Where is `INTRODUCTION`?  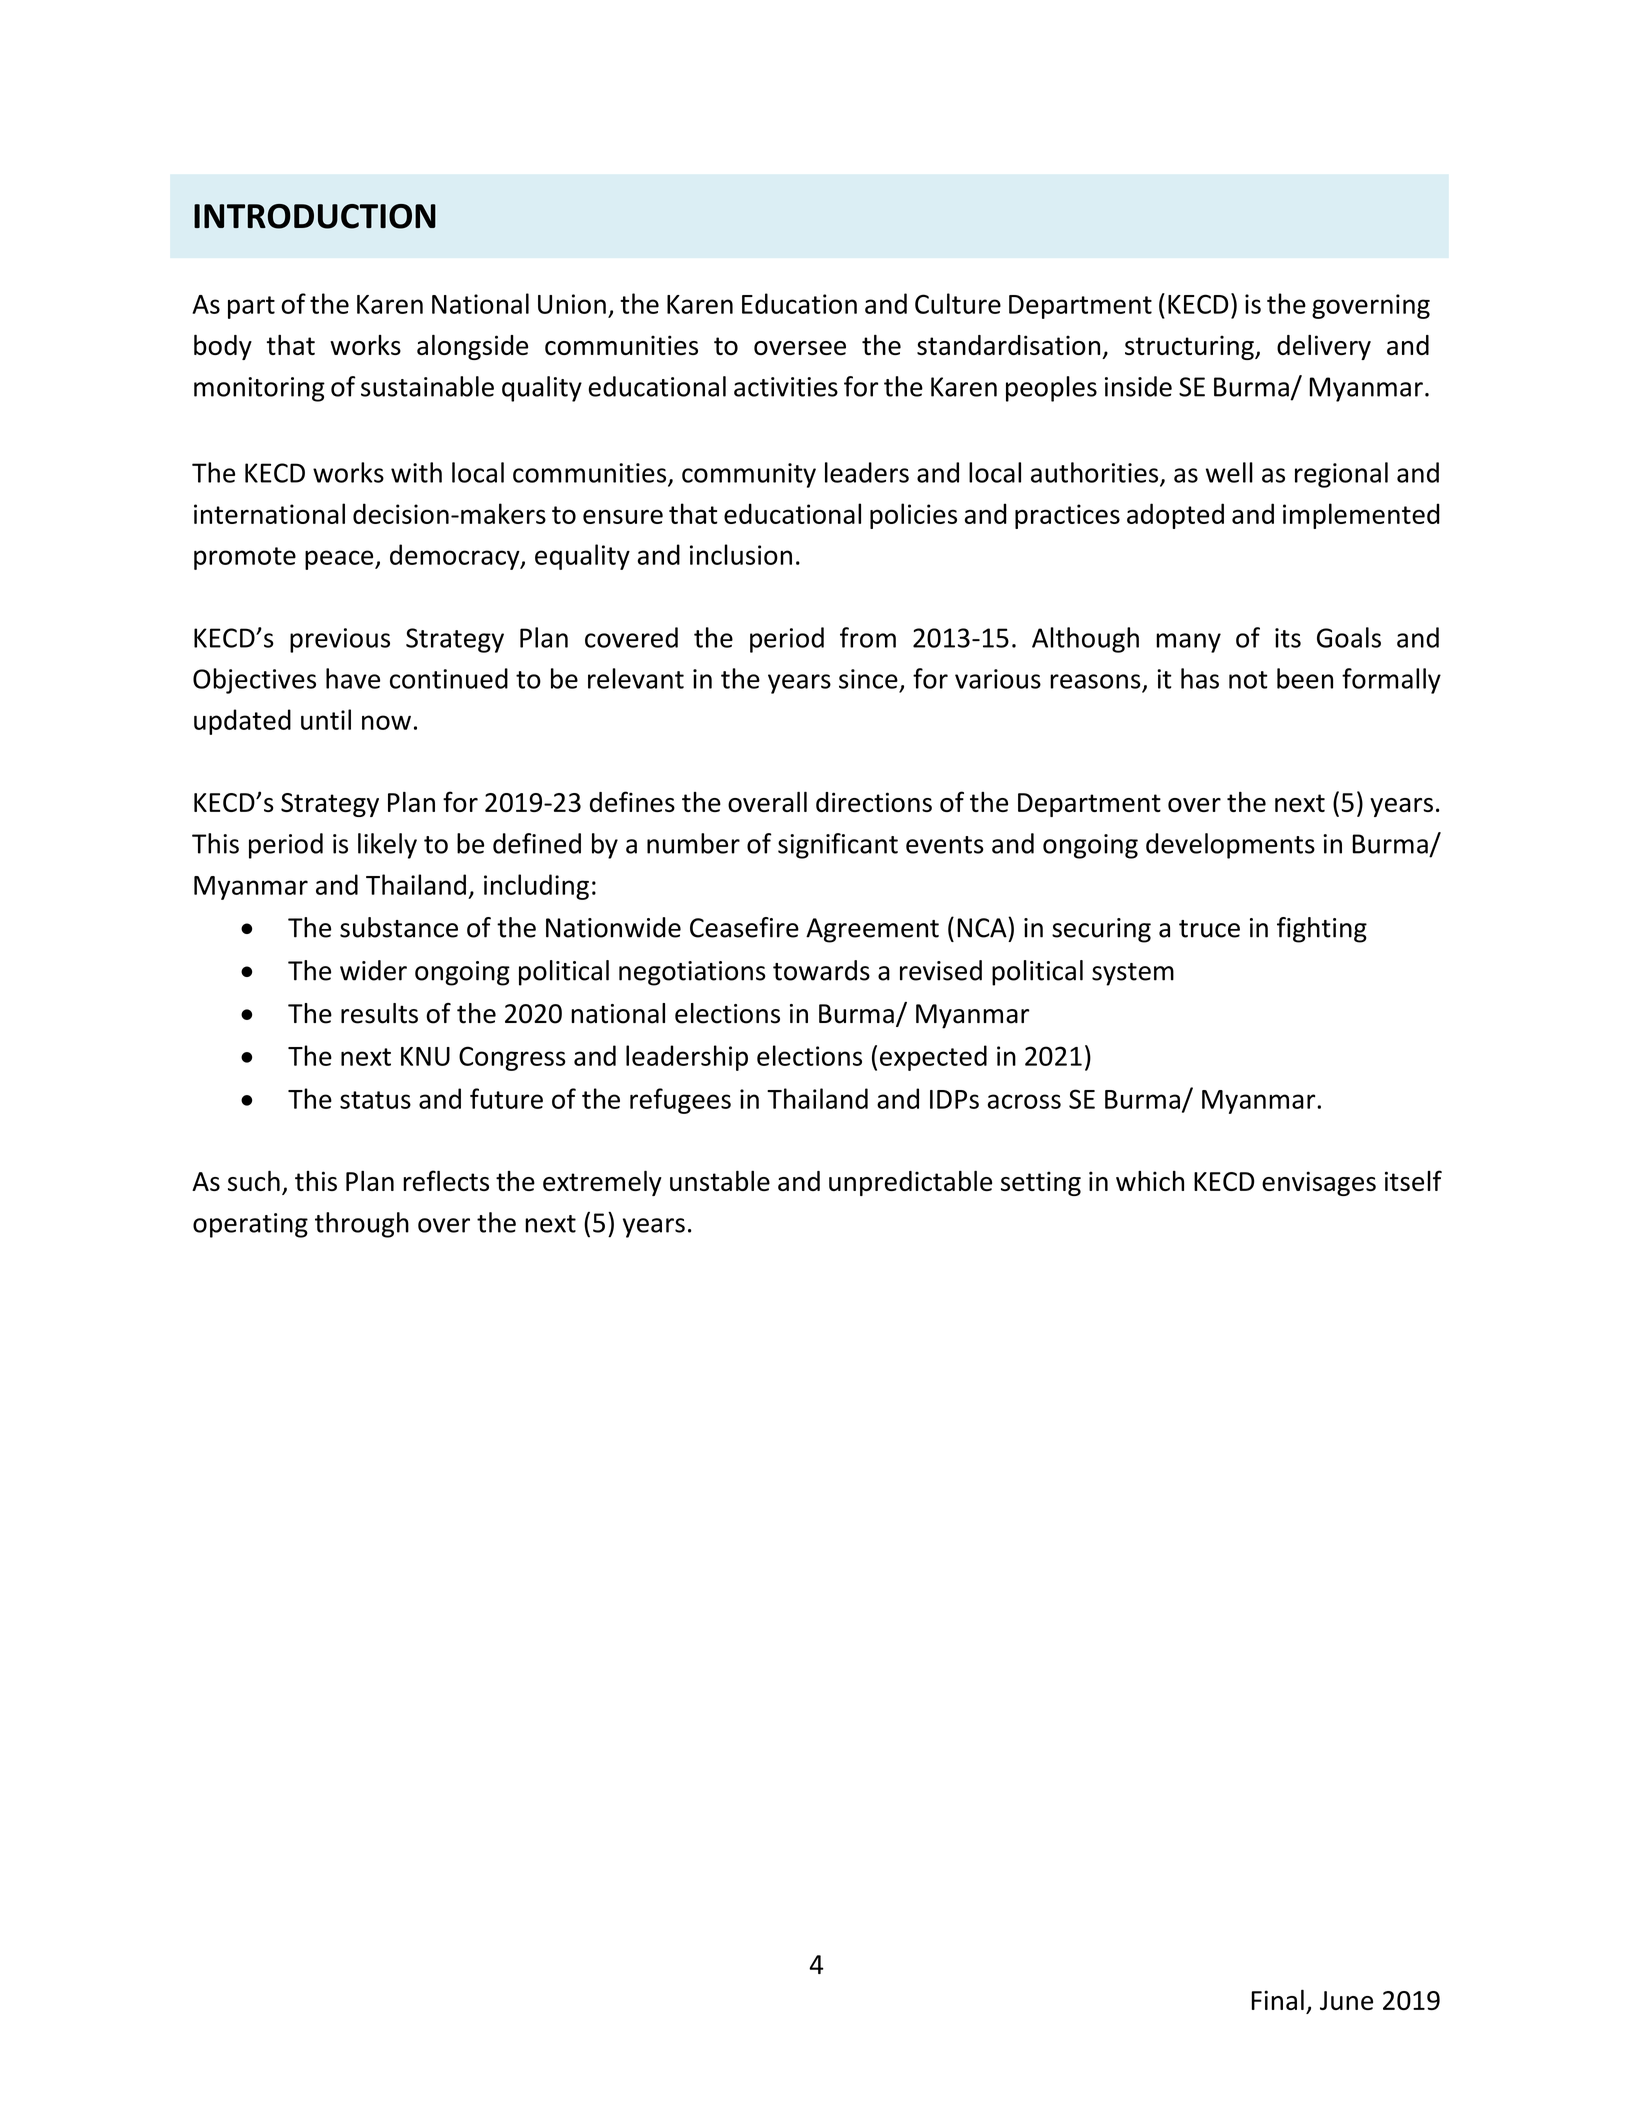 INTRODUCTION is located at coordinates (315, 216).
